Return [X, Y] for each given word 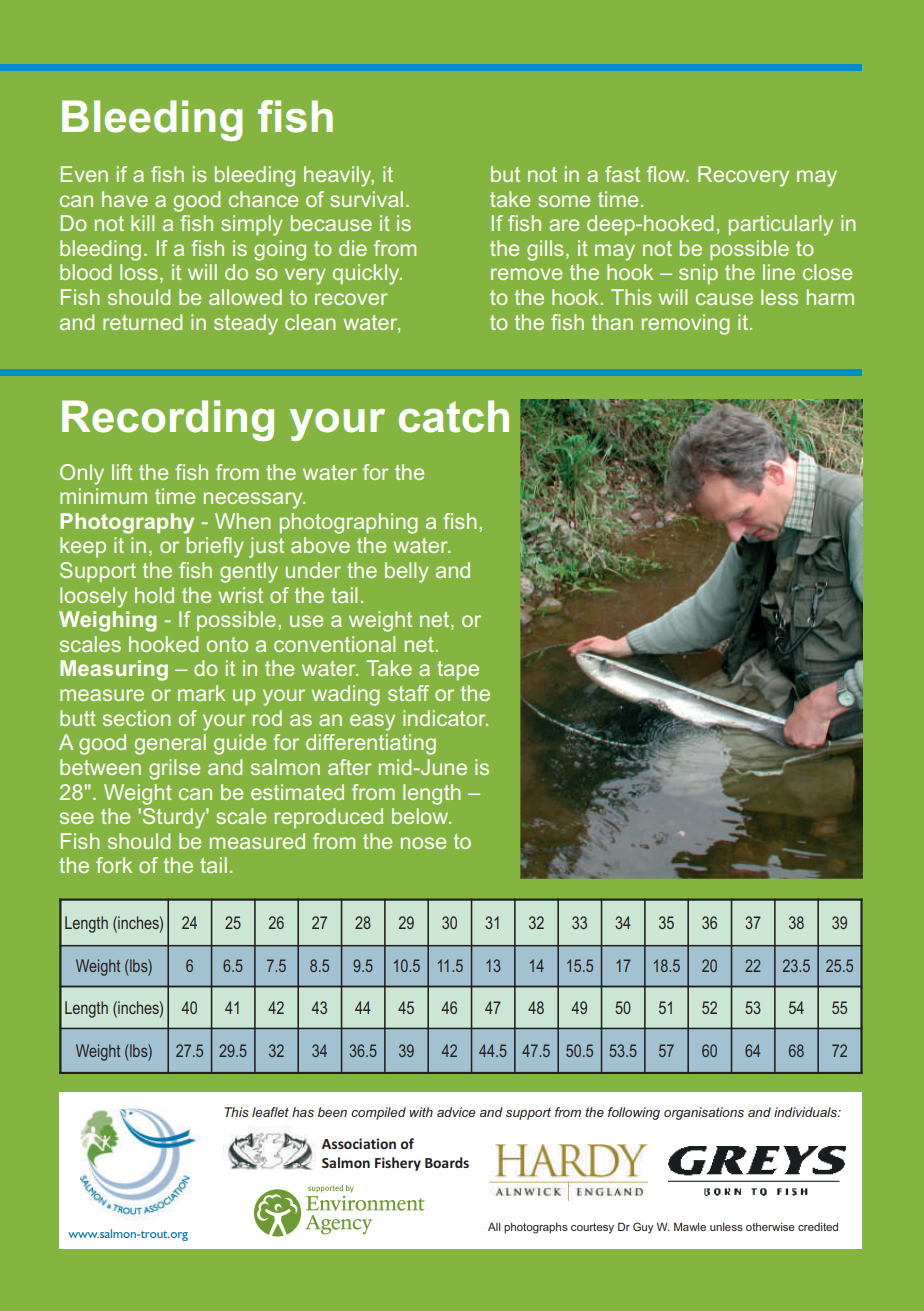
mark [201, 693]
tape [458, 671]
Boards [447, 1162]
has [303, 1112]
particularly [781, 225]
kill [142, 223]
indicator [445, 718]
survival [366, 199]
